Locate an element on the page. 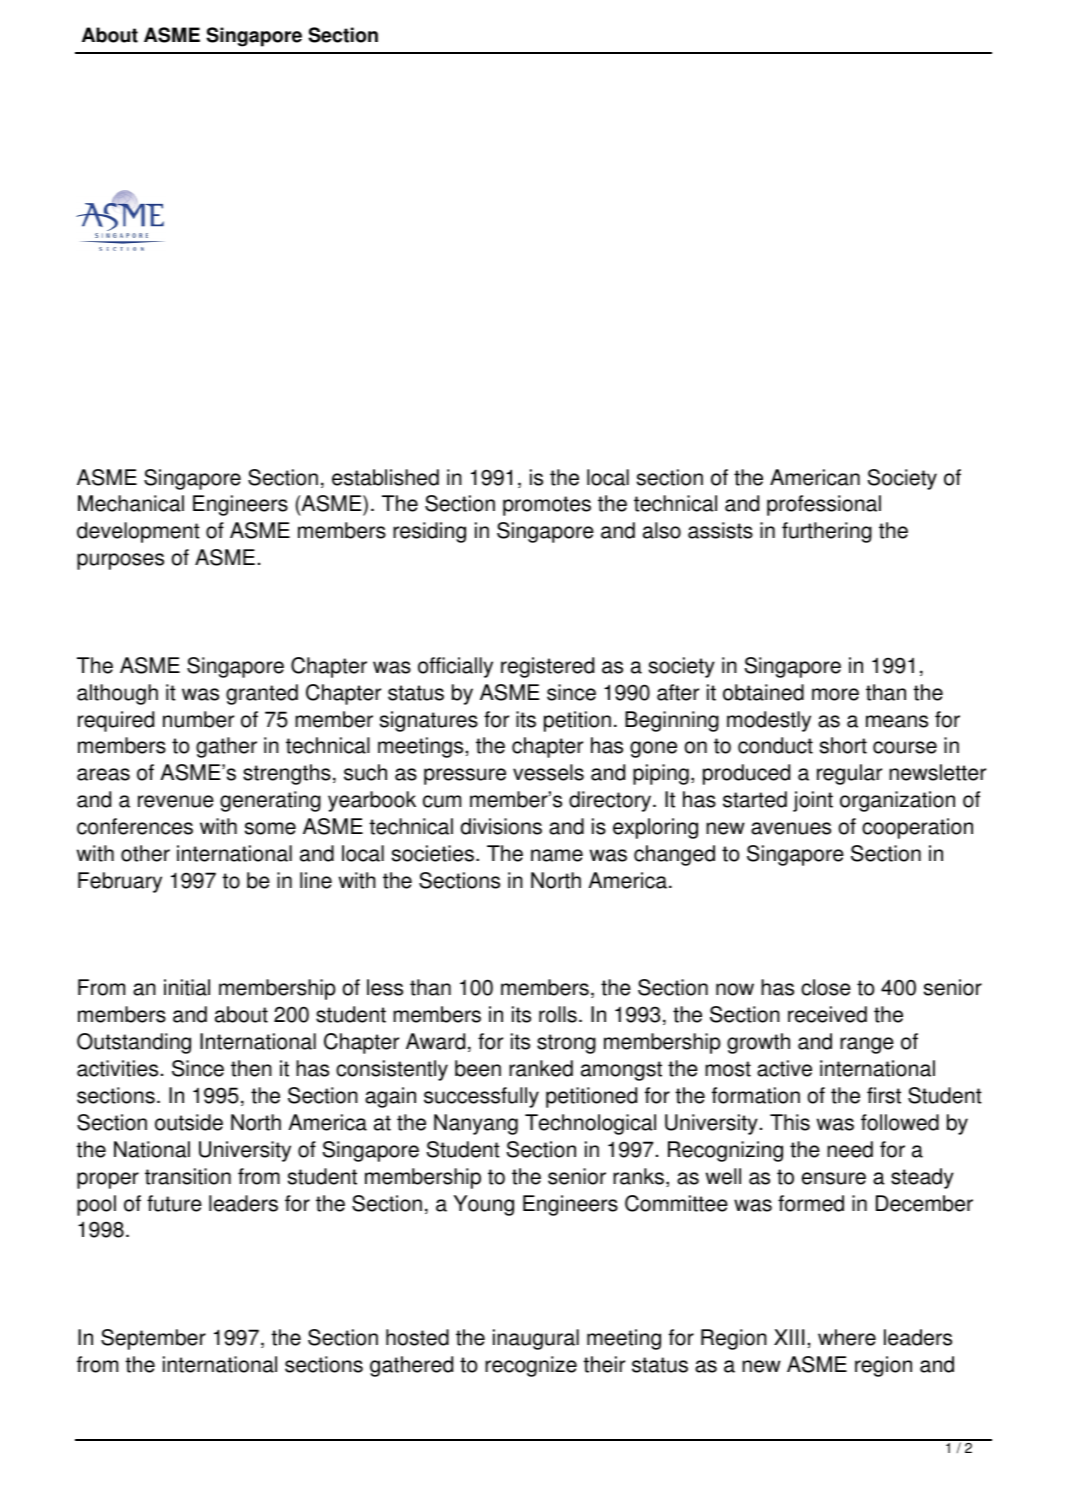 This document has height=1509, width=1067. need is located at coordinates (850, 1149).
